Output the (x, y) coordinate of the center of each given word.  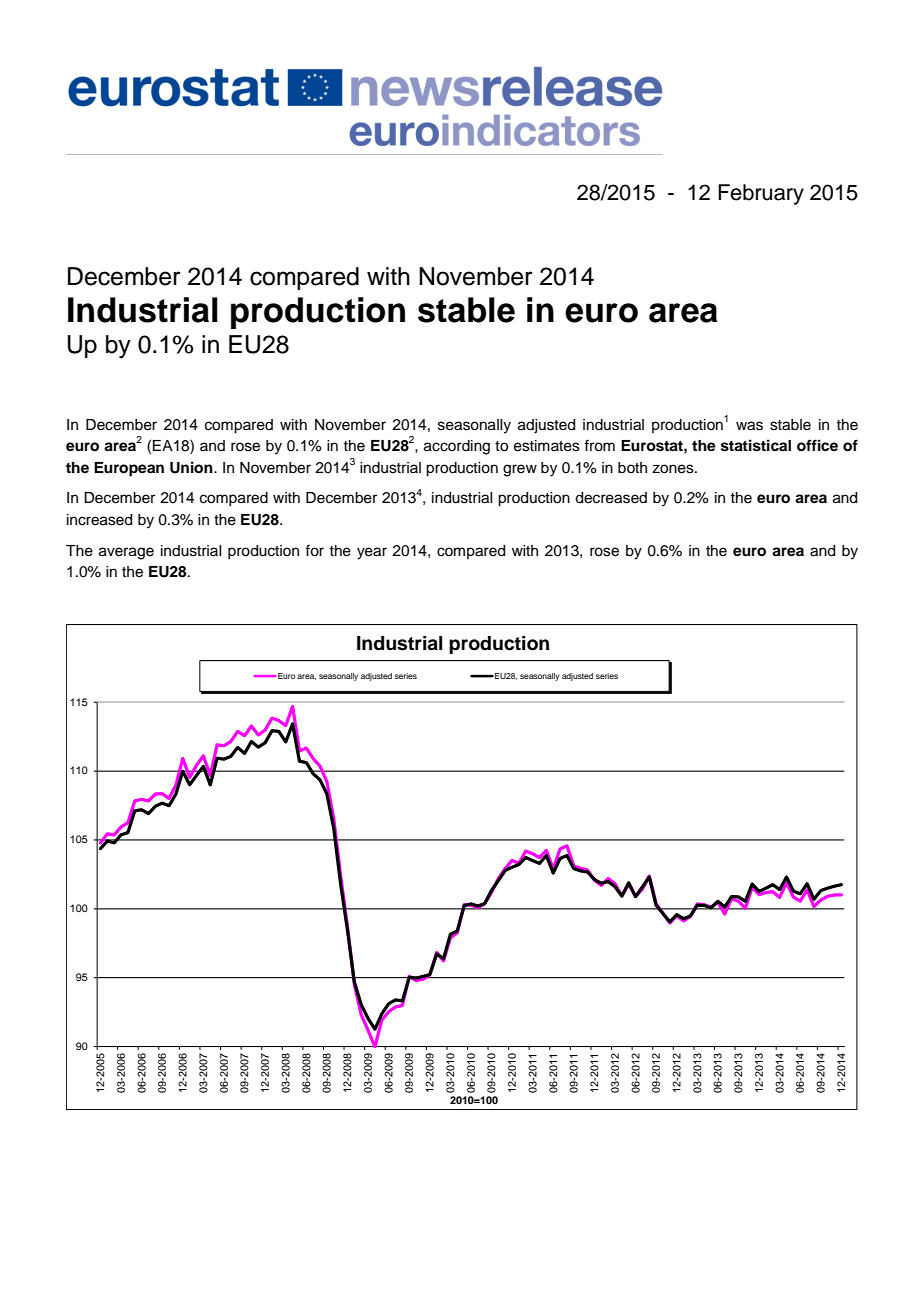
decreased (611, 498)
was (749, 426)
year (372, 553)
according (457, 447)
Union (192, 467)
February (761, 194)
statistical (756, 445)
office (817, 445)
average (126, 553)
